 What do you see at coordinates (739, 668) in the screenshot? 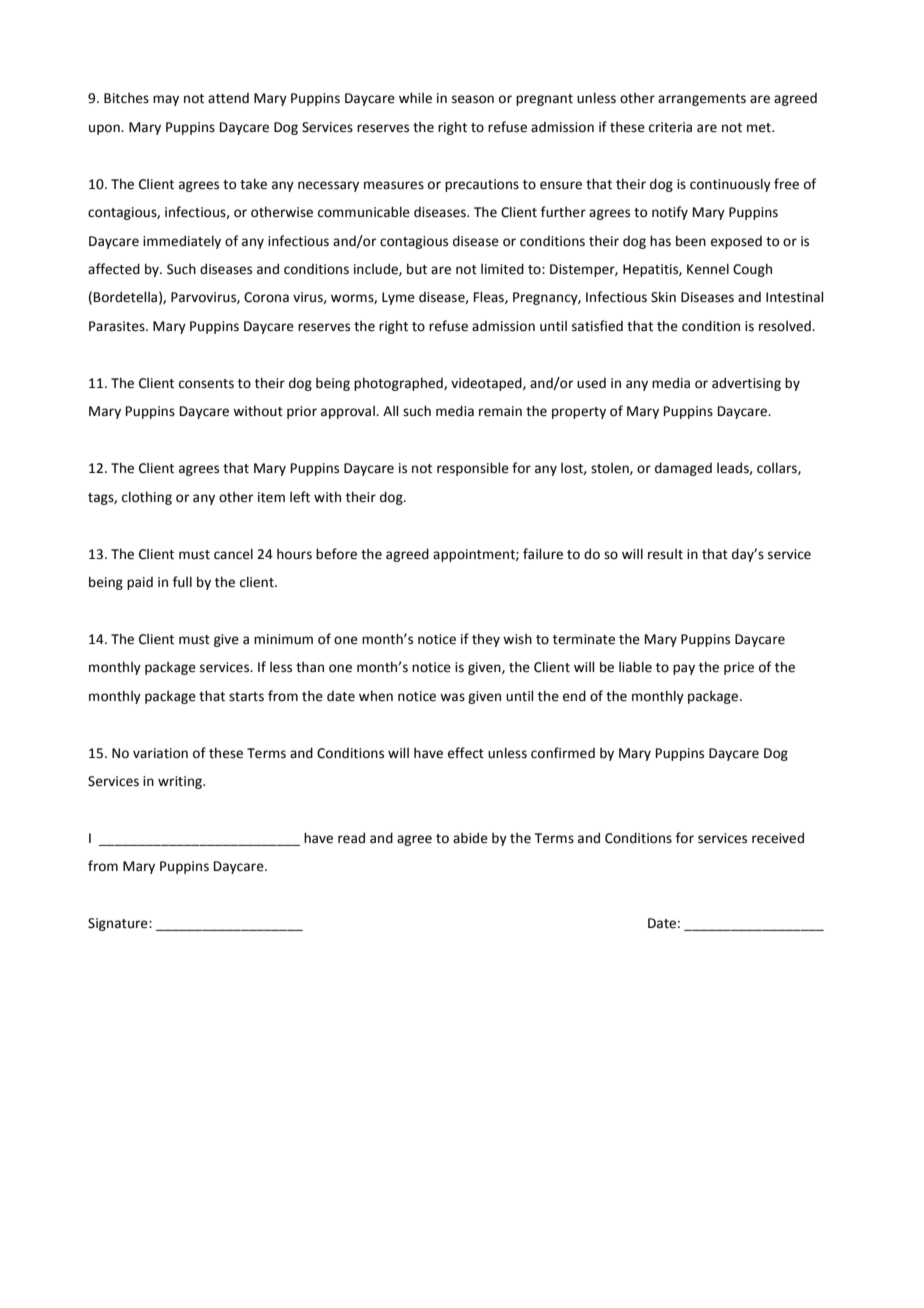
I see `price` at bounding box center [739, 668].
